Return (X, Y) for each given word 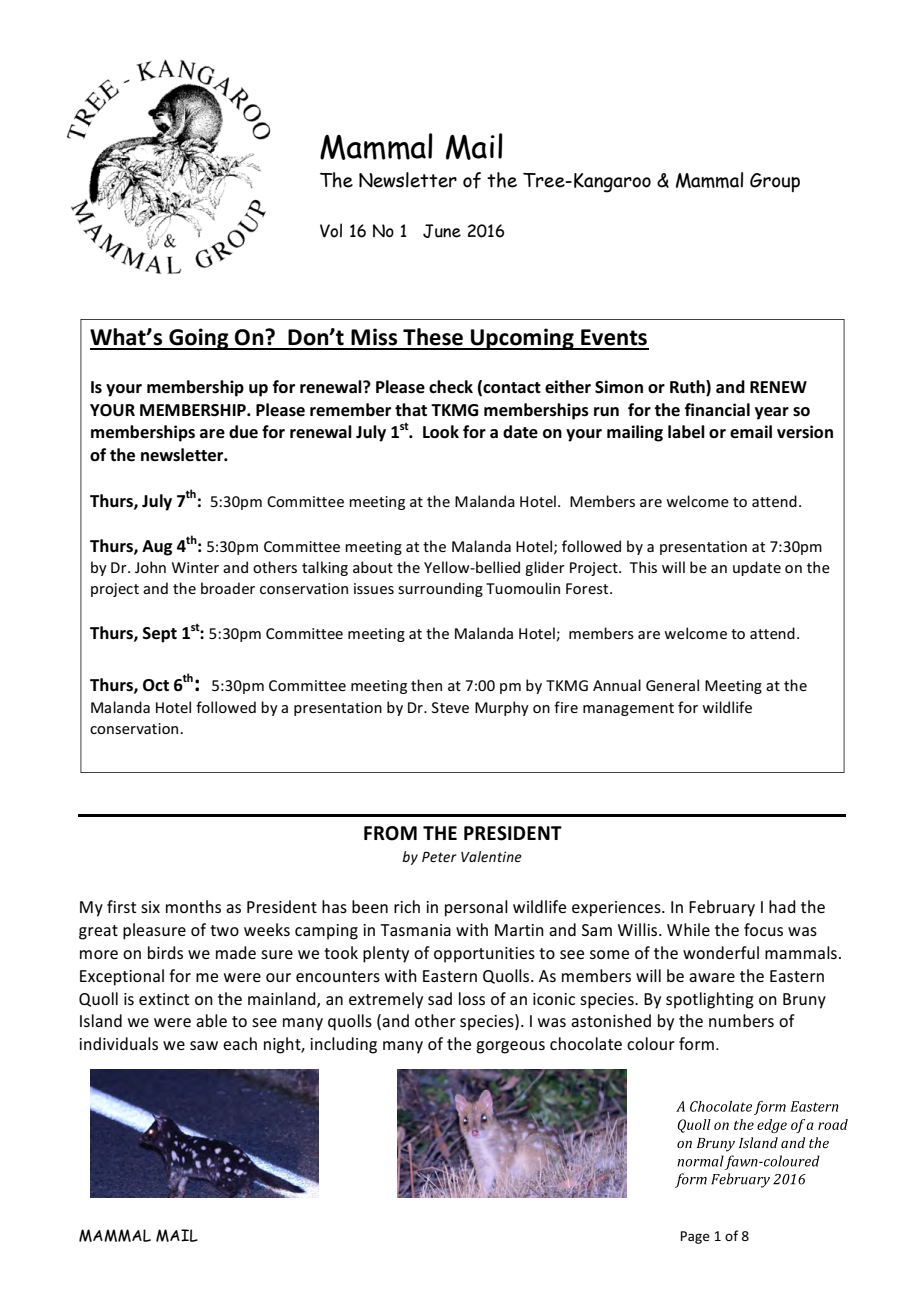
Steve (450, 707)
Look (441, 432)
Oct (156, 685)
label (686, 432)
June (442, 231)
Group (775, 182)
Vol (331, 230)
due (243, 432)
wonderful (721, 952)
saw (204, 1045)
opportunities (484, 955)
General (672, 685)
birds (165, 952)
